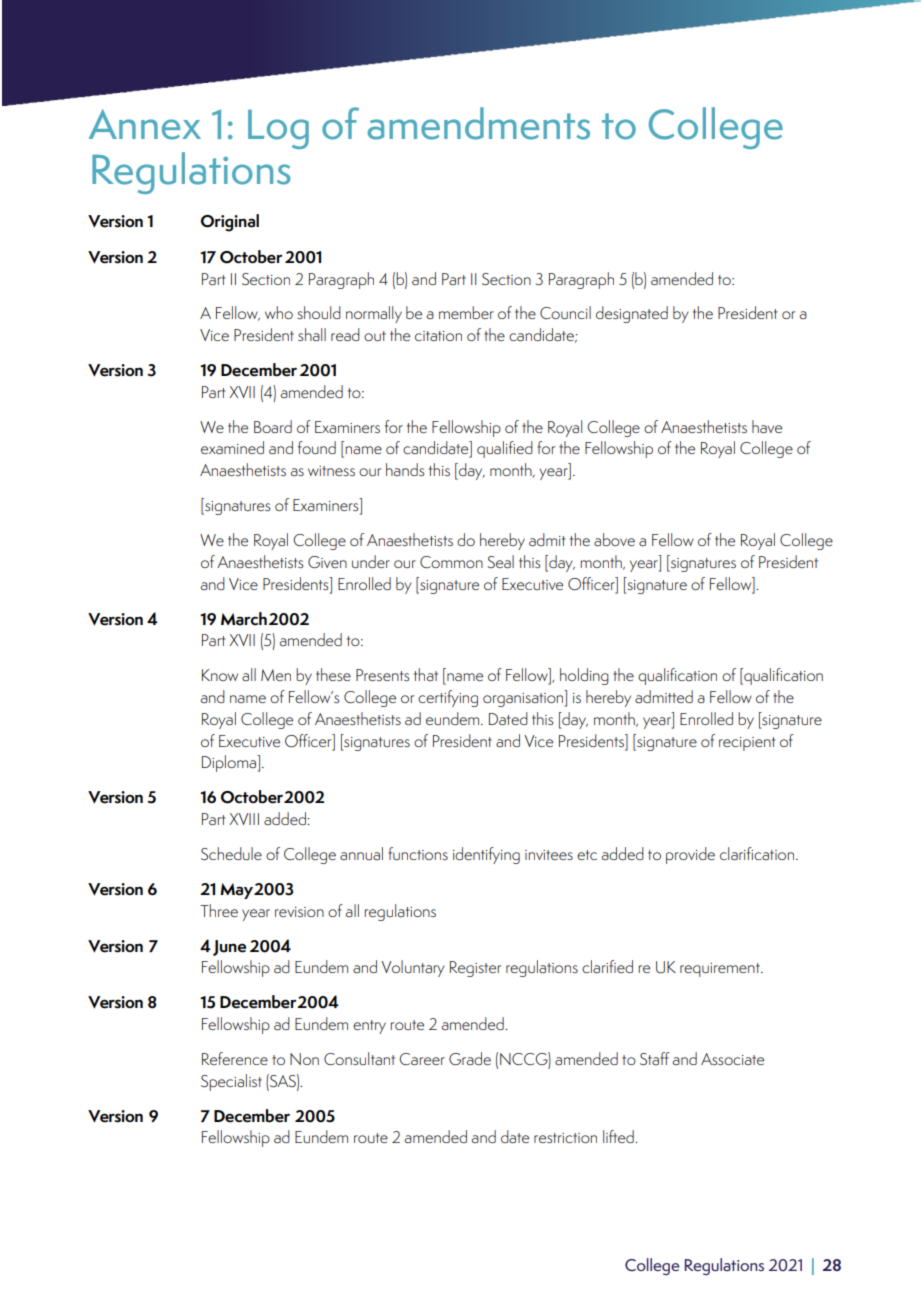  Describe the element at coordinates (747, 744) in the page. I see `recipient` at that location.
